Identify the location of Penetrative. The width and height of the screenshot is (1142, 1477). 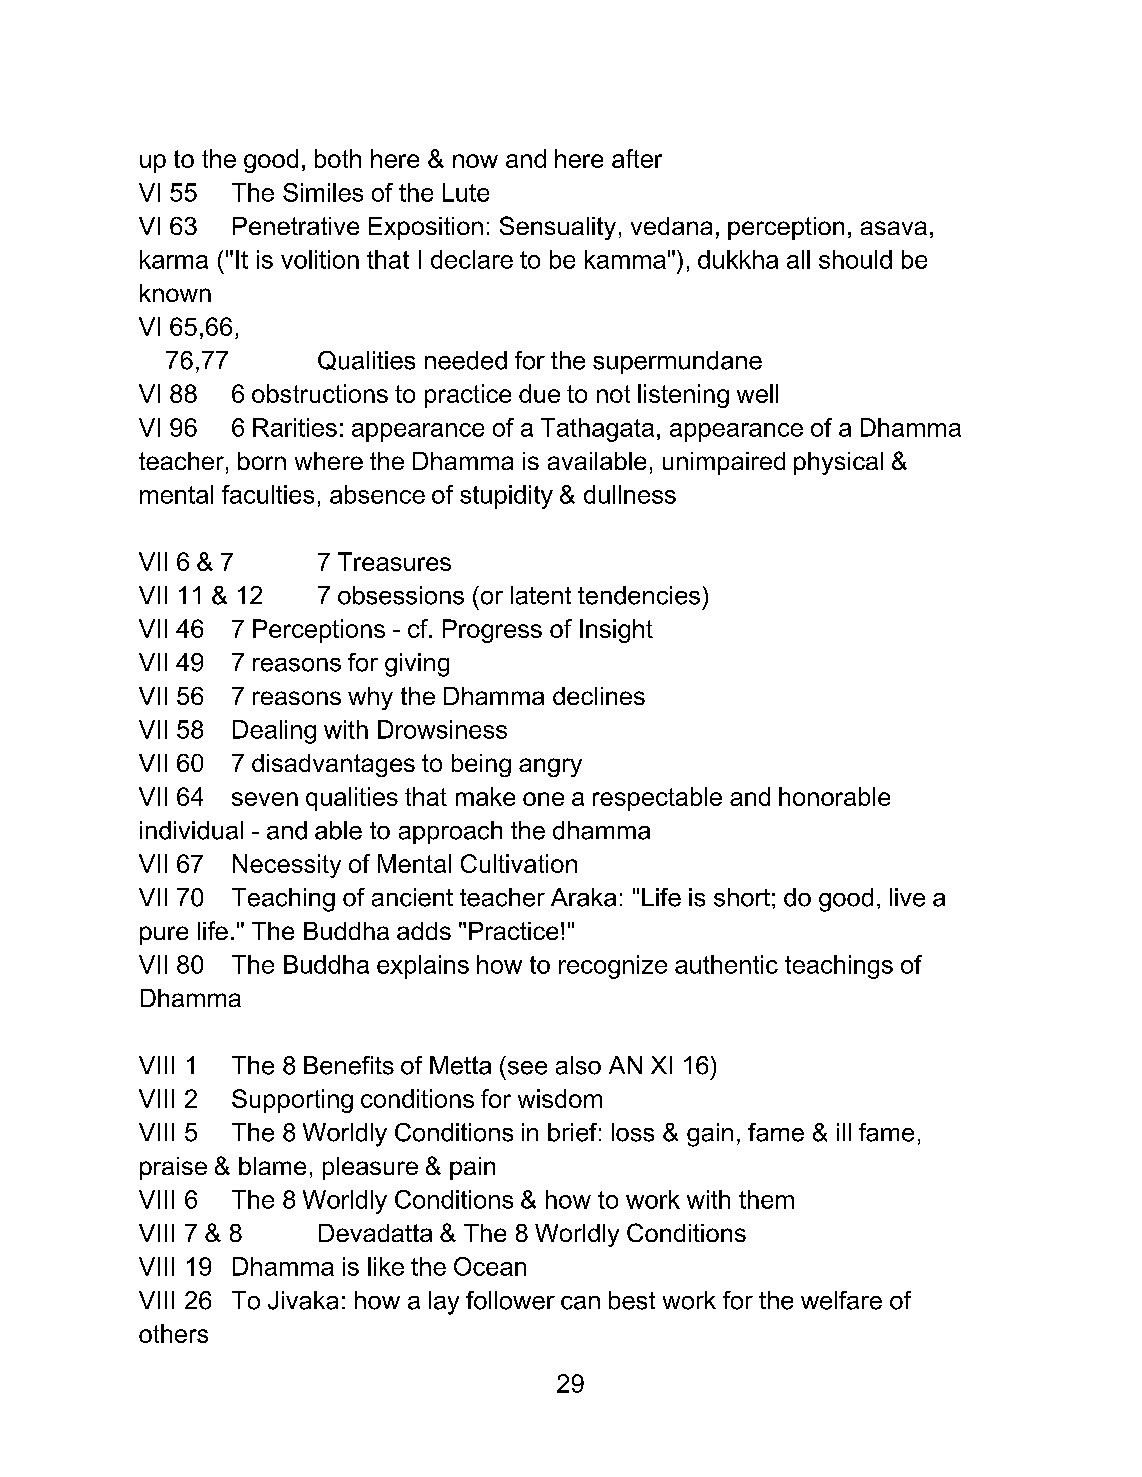
(296, 226).
